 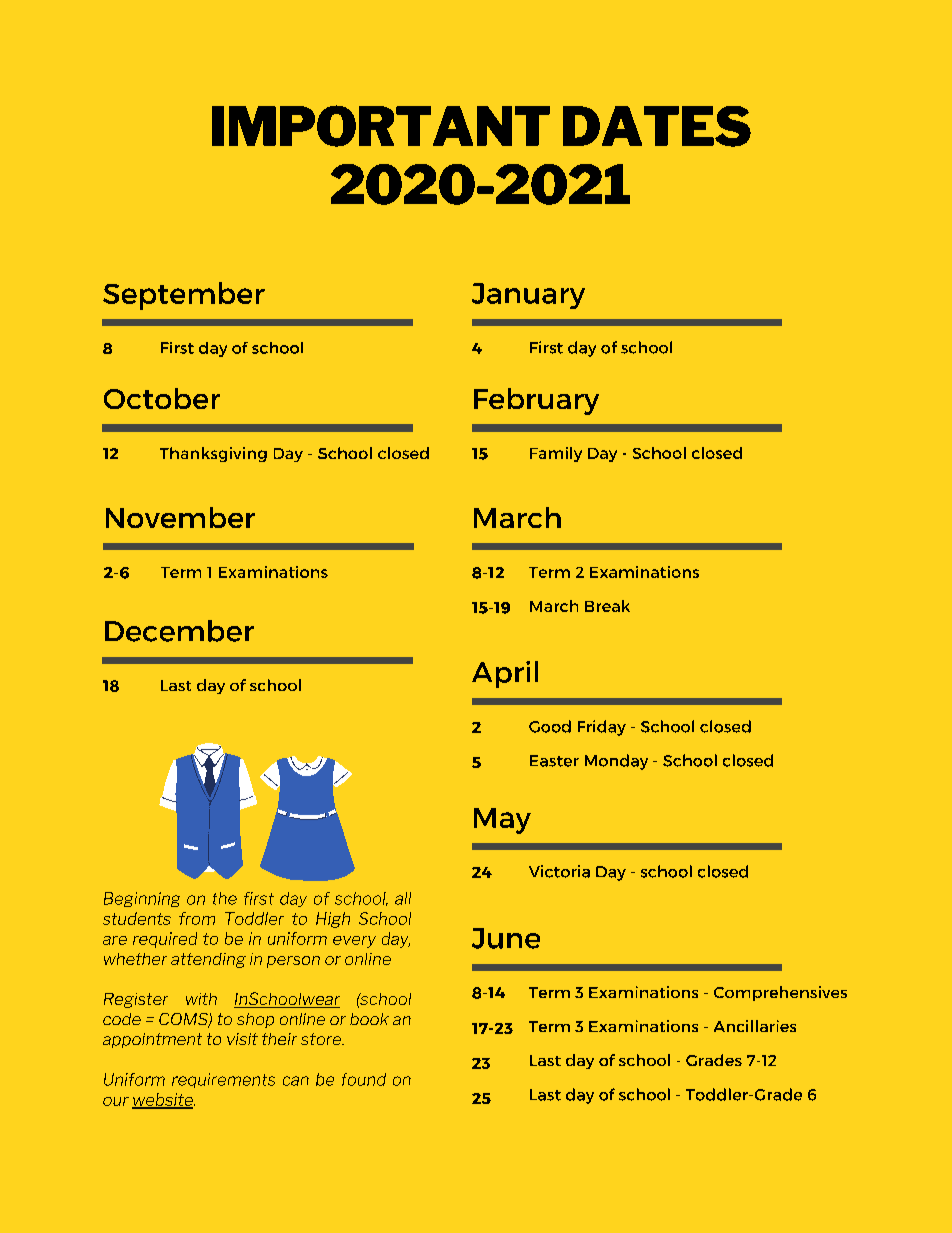 I want to click on DATES, so click(x=657, y=126).
